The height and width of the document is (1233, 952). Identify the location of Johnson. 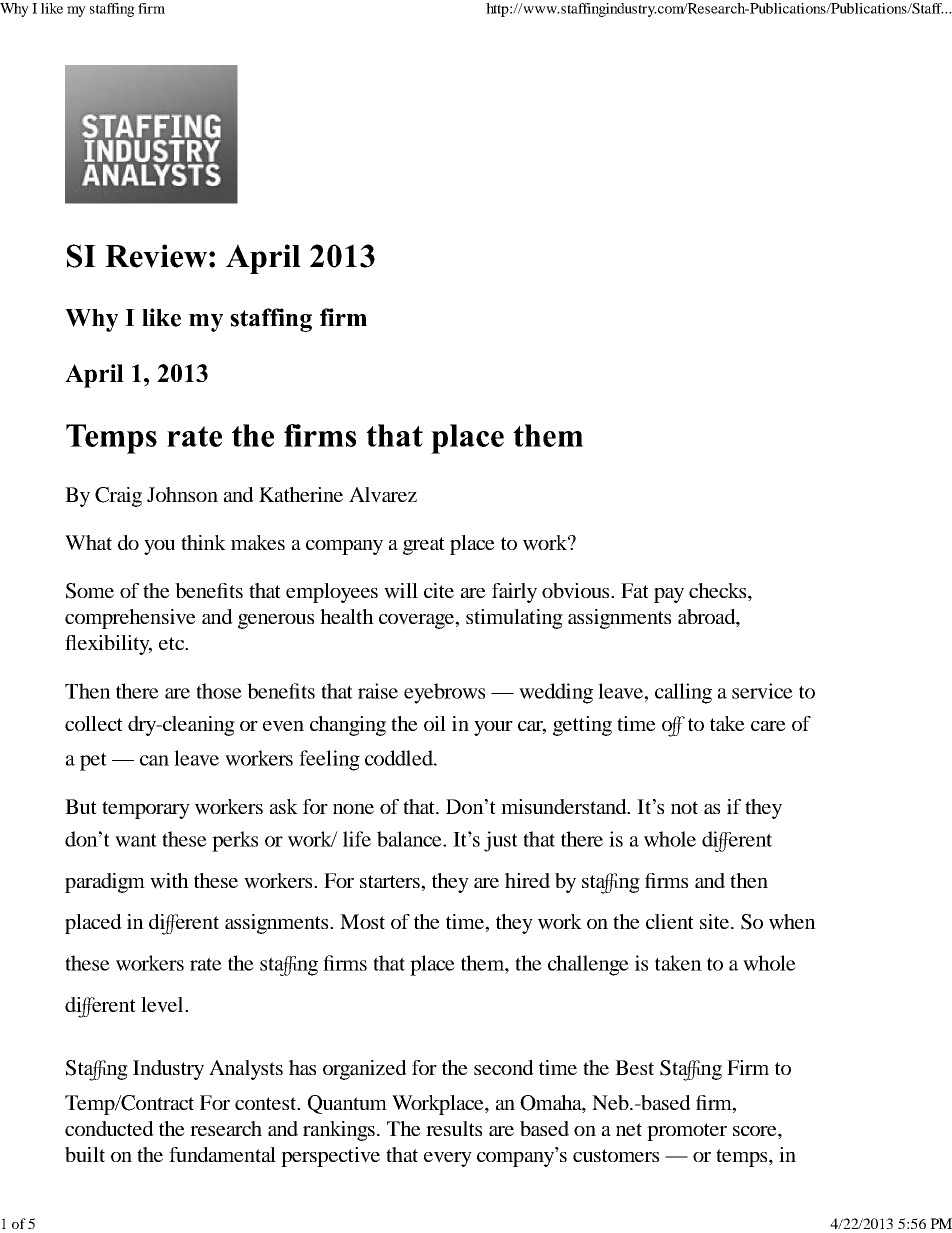
(182, 494).
